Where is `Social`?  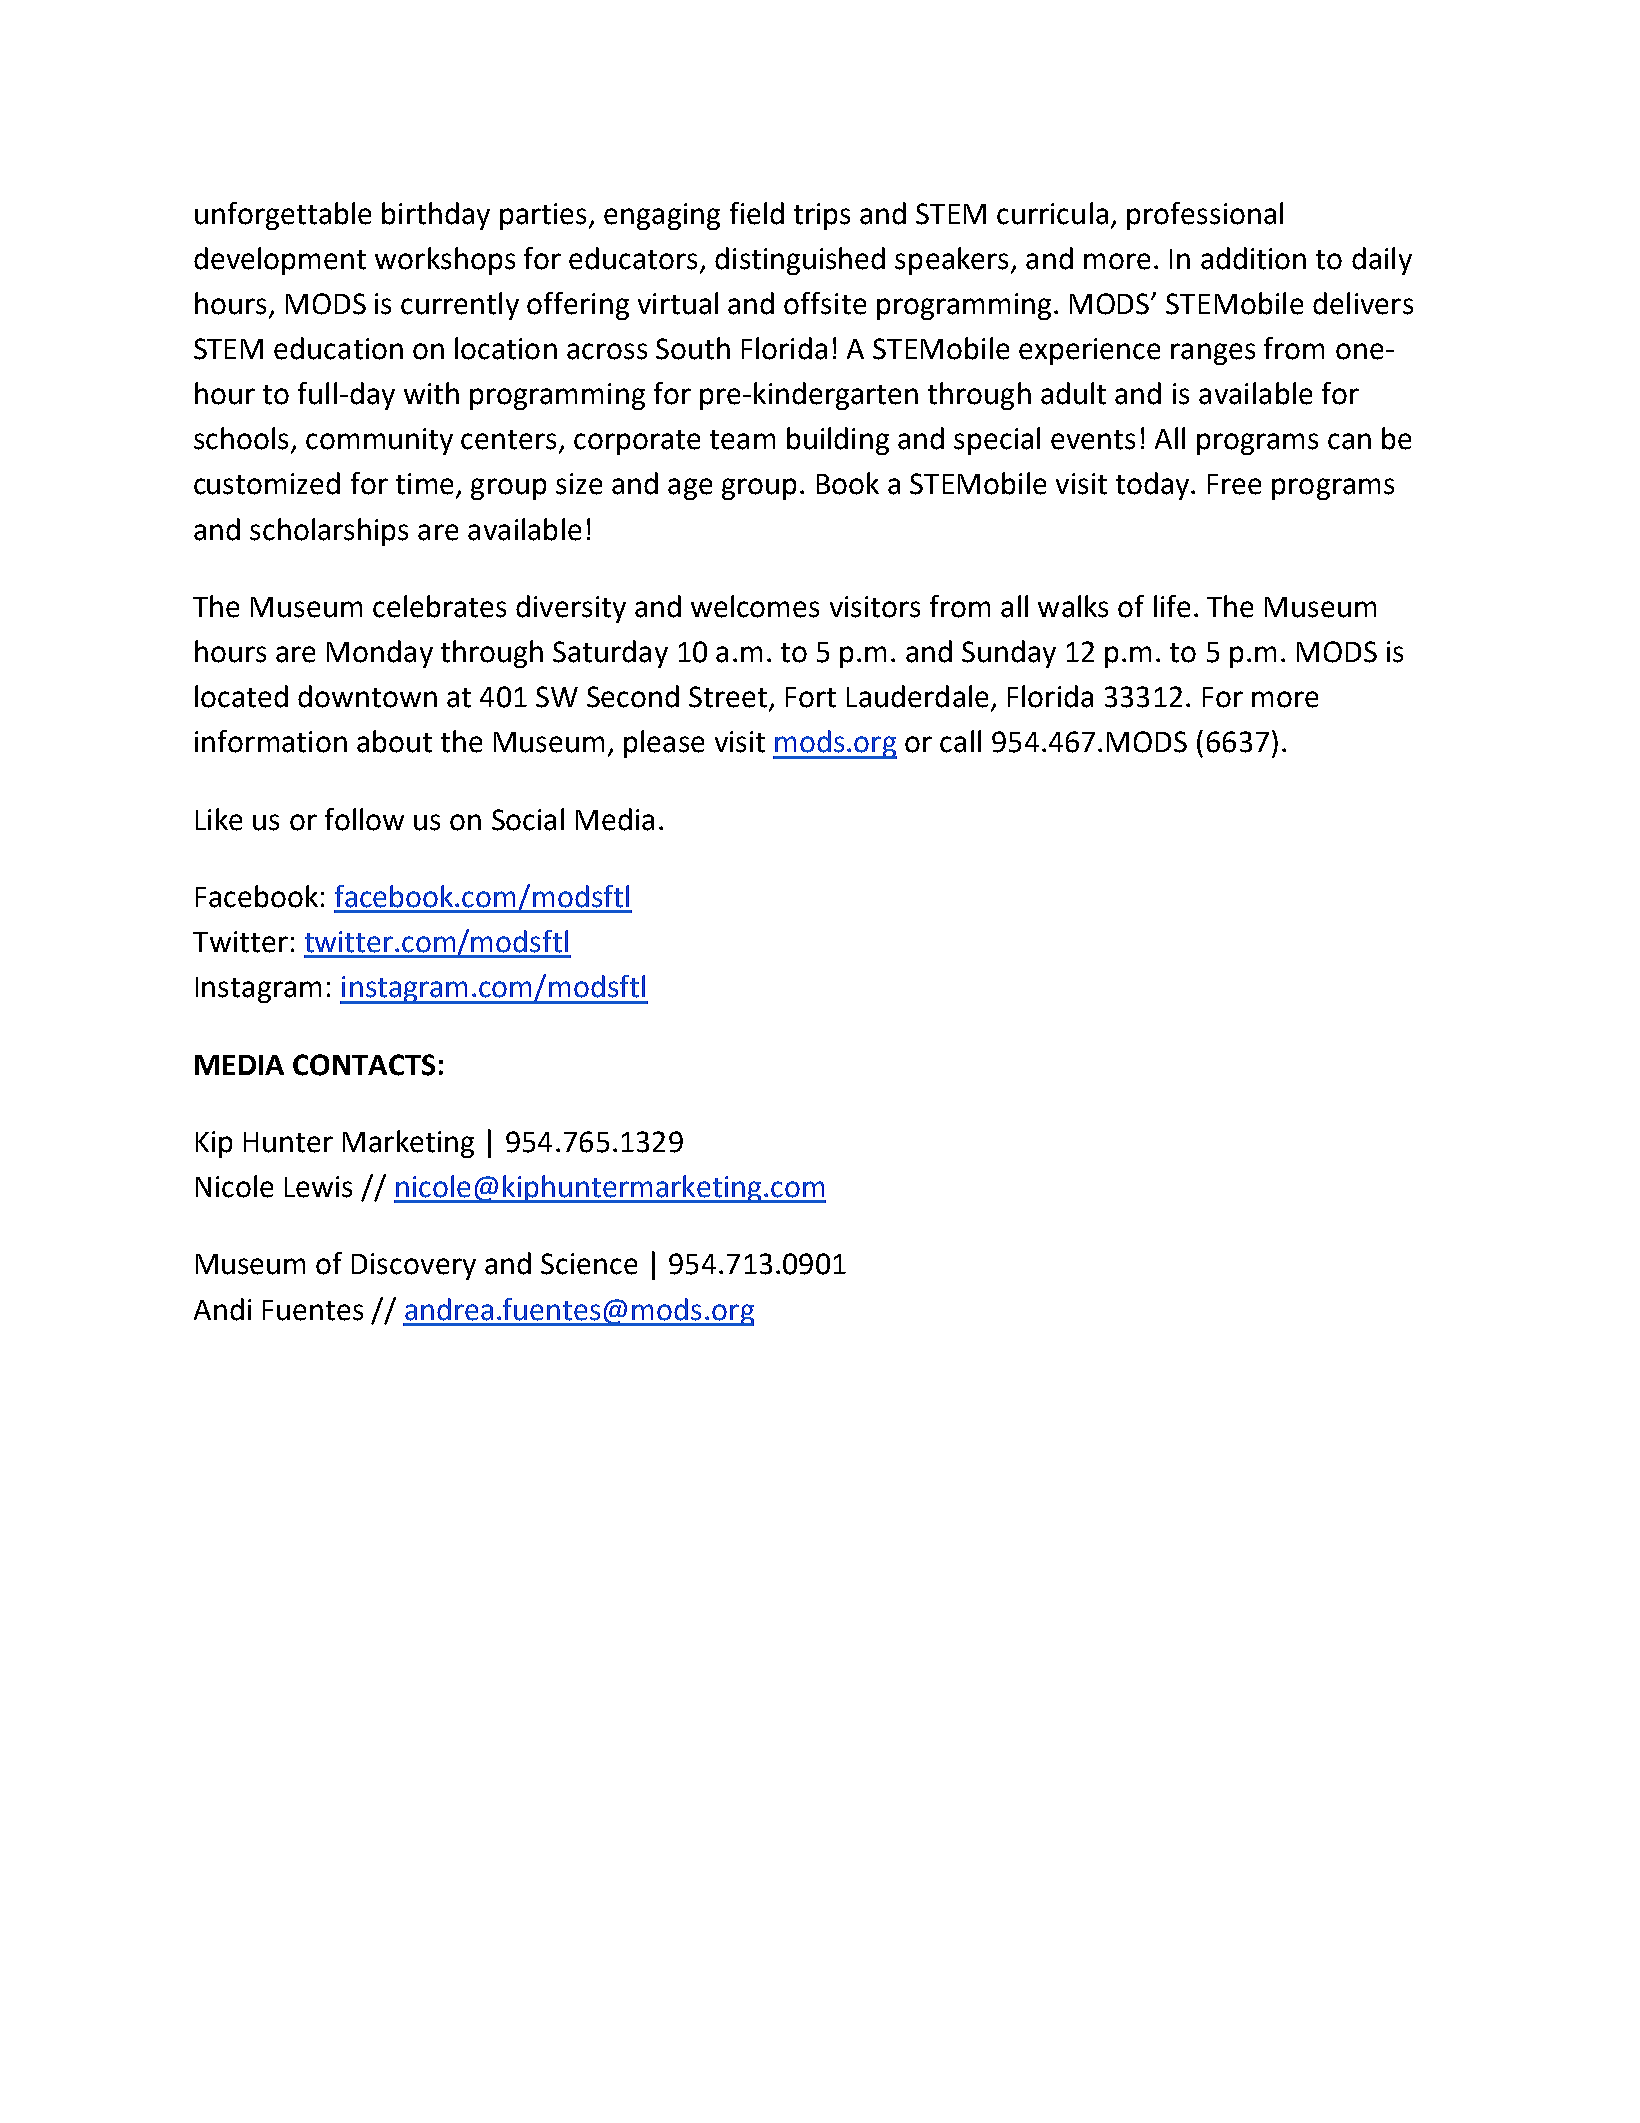
Social is located at coordinates (528, 819).
